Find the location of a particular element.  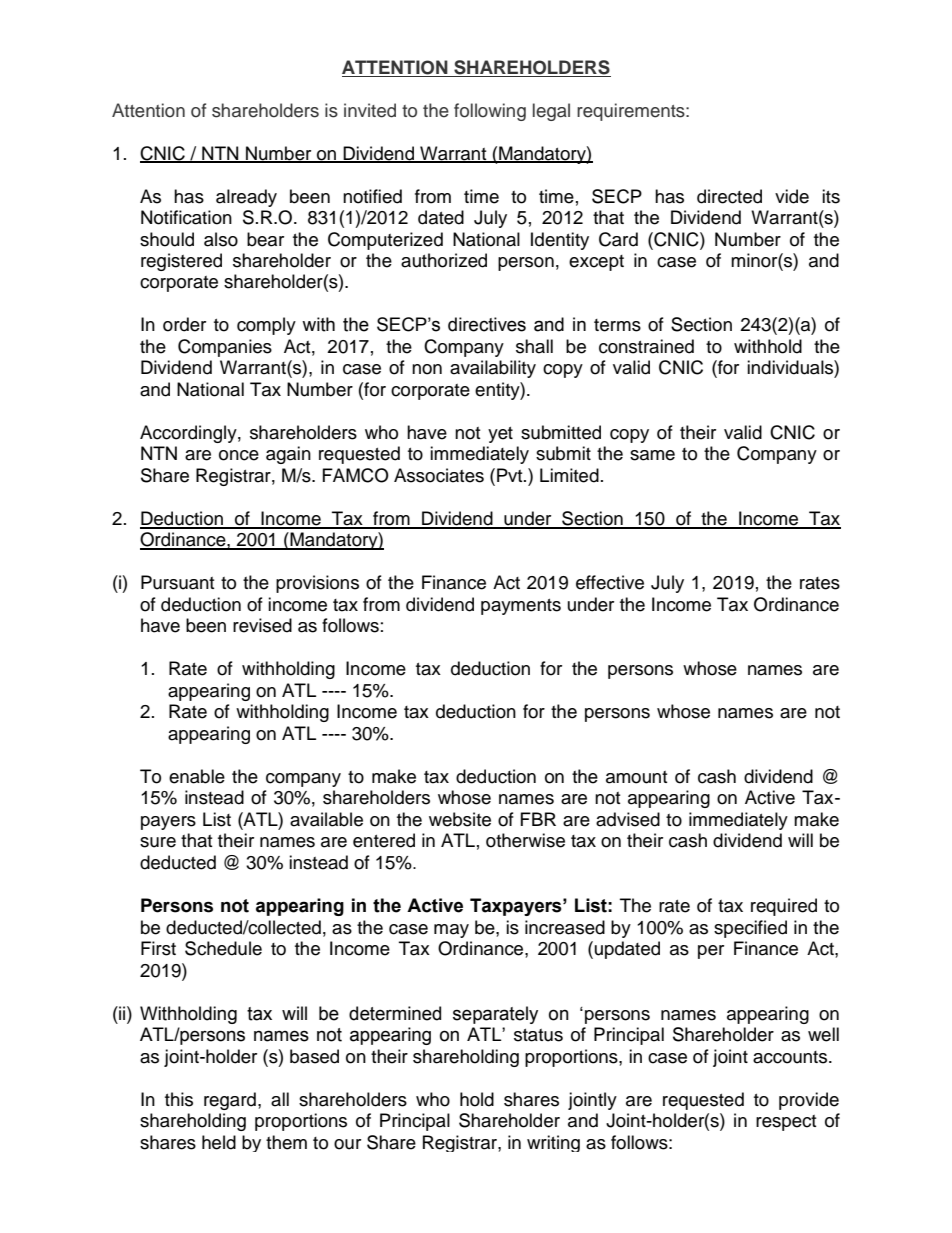

Companies is located at coordinates (225, 348).
